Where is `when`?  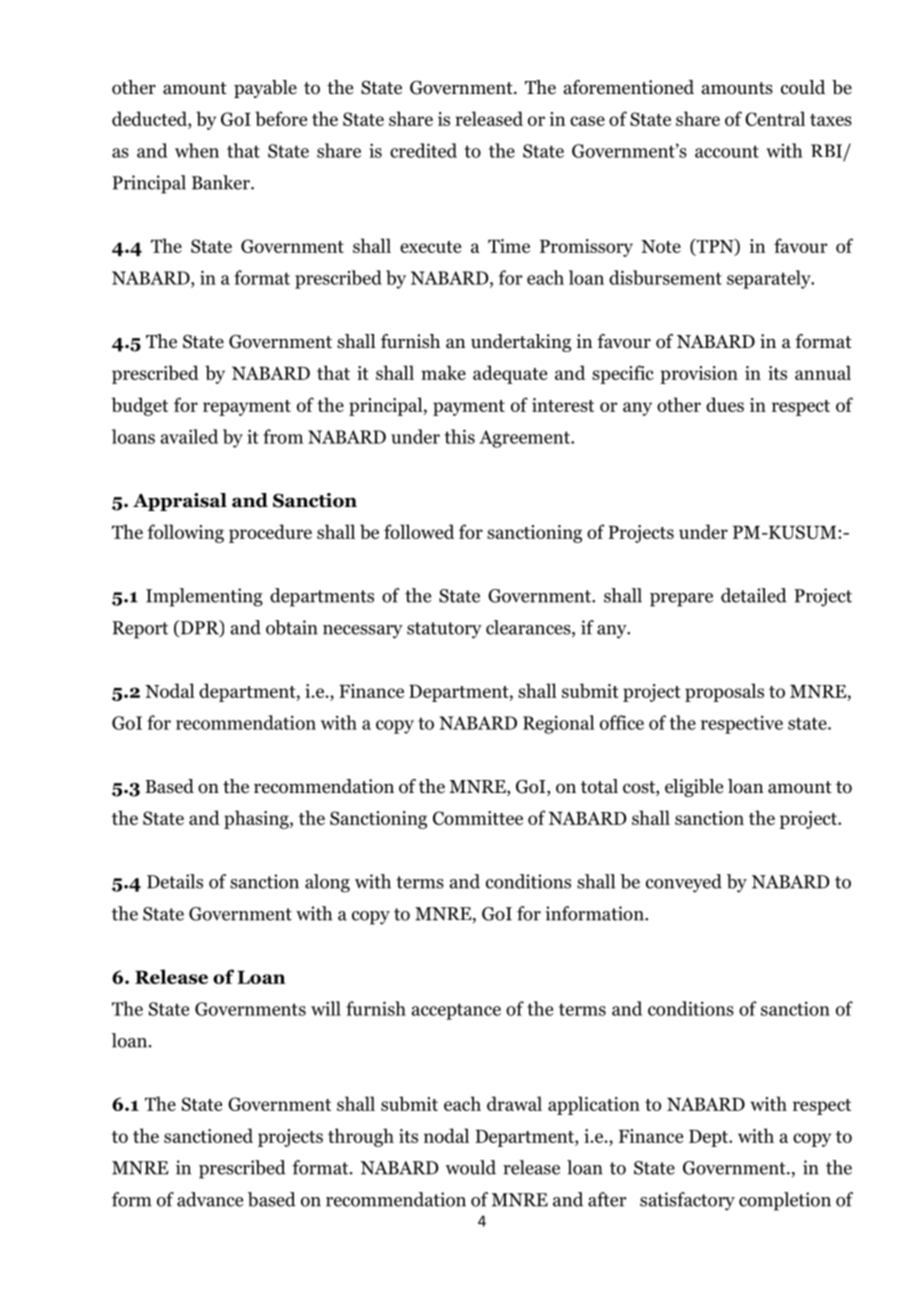
when is located at coordinates (197, 150).
